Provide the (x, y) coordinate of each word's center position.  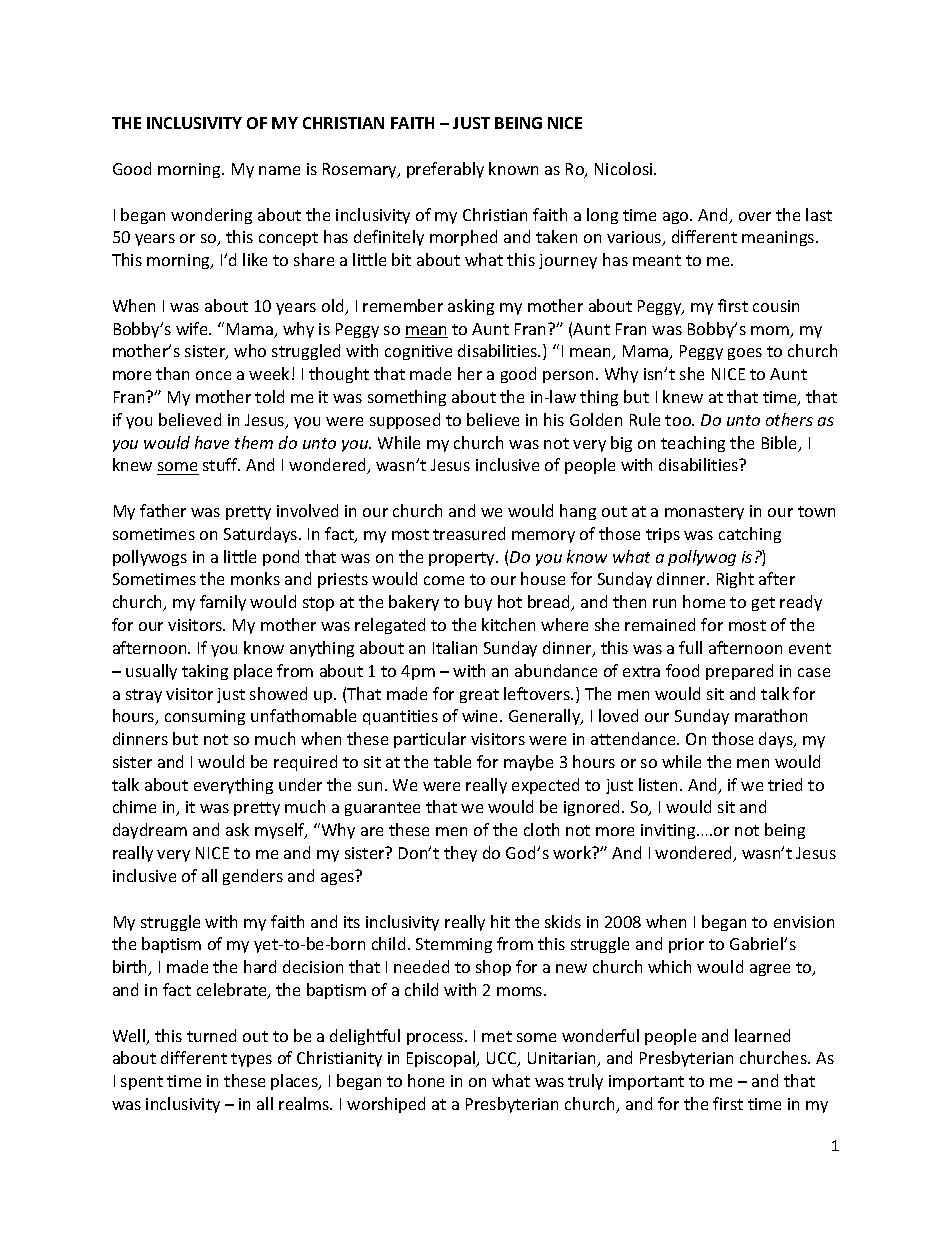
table (452, 761)
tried (785, 784)
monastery (704, 513)
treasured (469, 533)
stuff (221, 464)
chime (134, 806)
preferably (445, 170)
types (251, 1060)
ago (677, 218)
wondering (211, 216)
